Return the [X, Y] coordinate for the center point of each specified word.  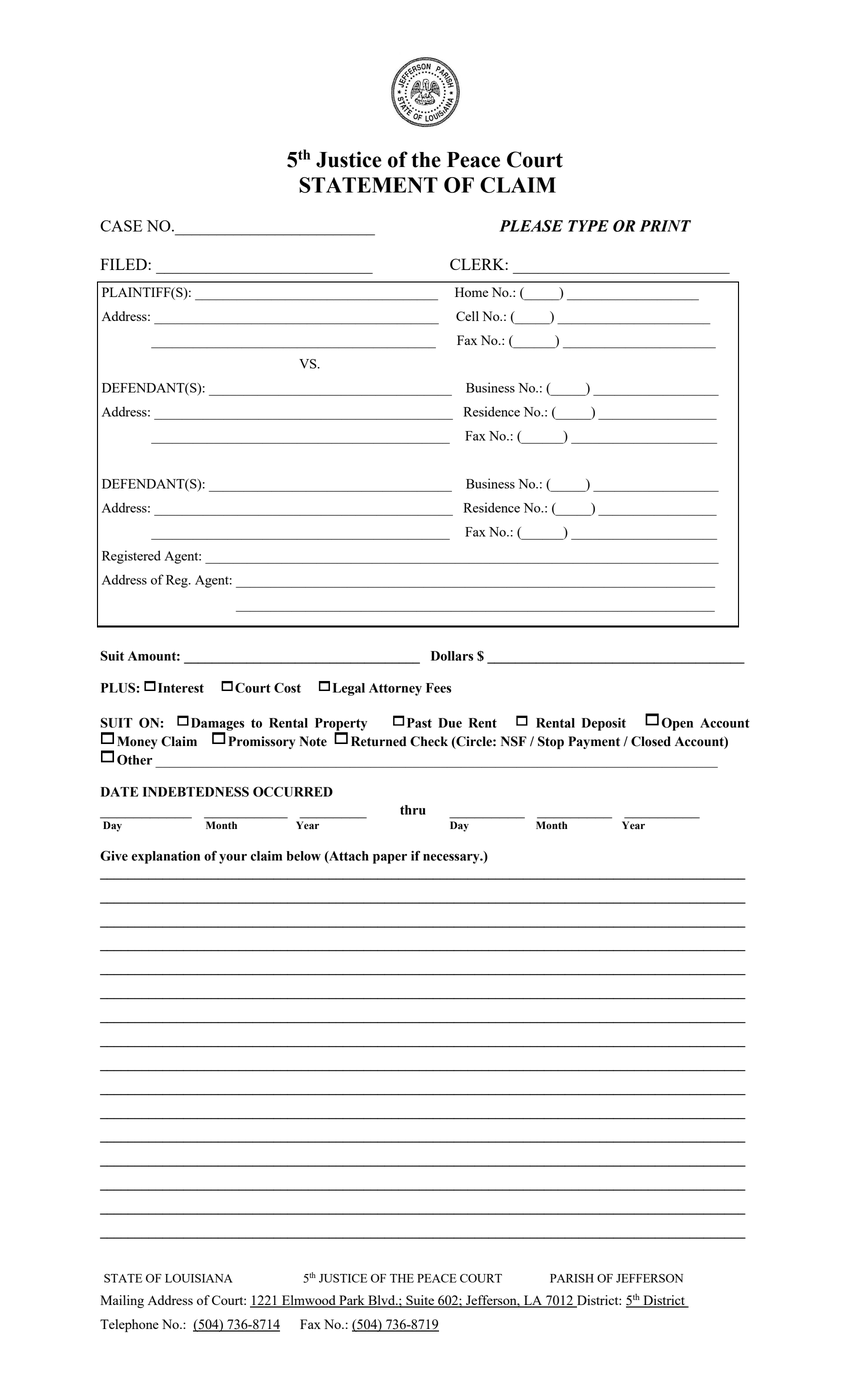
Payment [594, 742]
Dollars [452, 656]
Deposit [604, 724]
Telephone [129, 1325]
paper [390, 859]
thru [413, 810]
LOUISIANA [199, 1278]
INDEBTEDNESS [196, 791]
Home [471, 292]
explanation [166, 857]
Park [352, 1301]
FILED [125, 264]
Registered [131, 557]
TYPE [588, 226]
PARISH [572, 1278]
